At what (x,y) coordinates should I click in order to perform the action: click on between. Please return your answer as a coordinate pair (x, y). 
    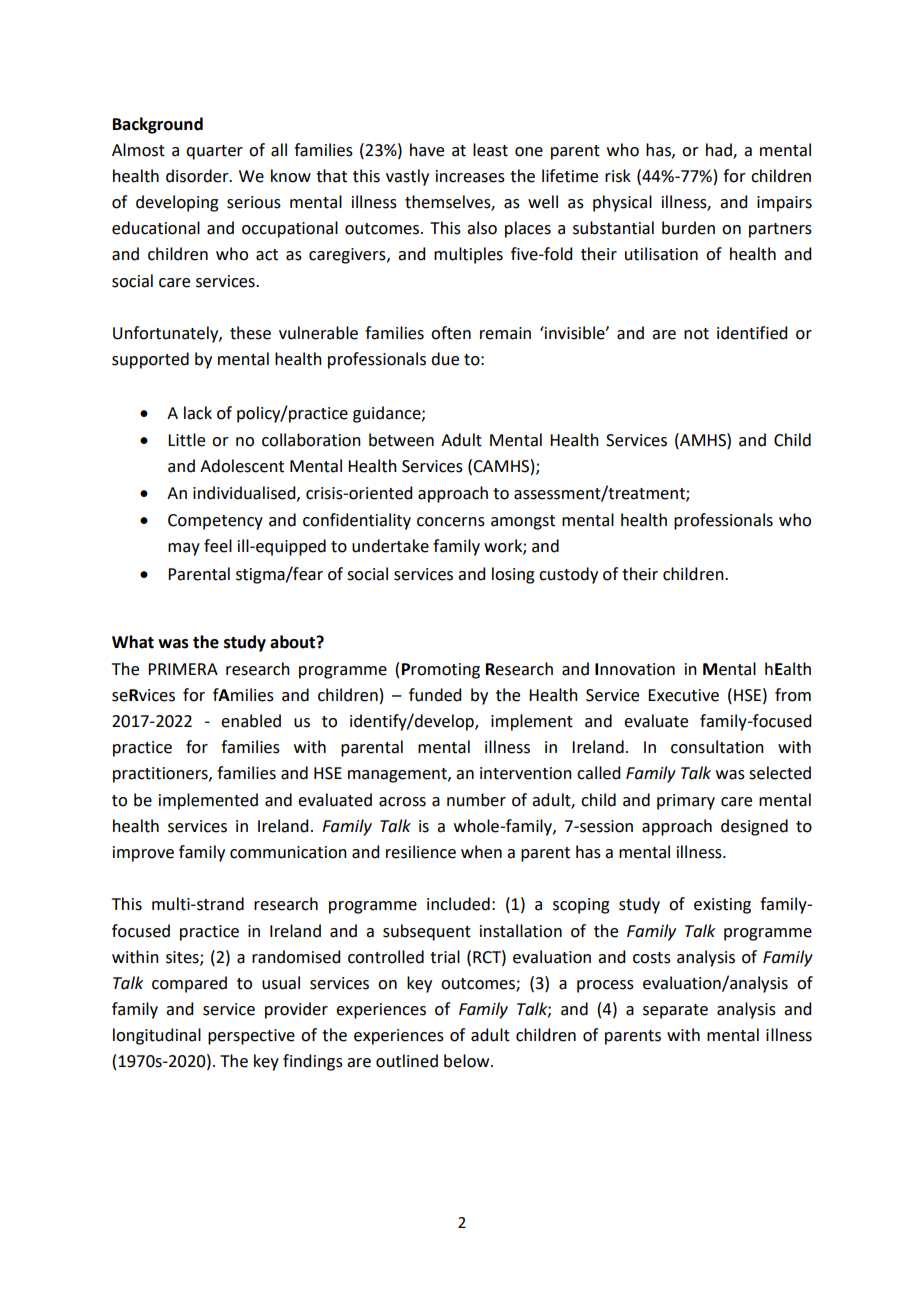
    Looking at the image, I should click on (401, 440).
